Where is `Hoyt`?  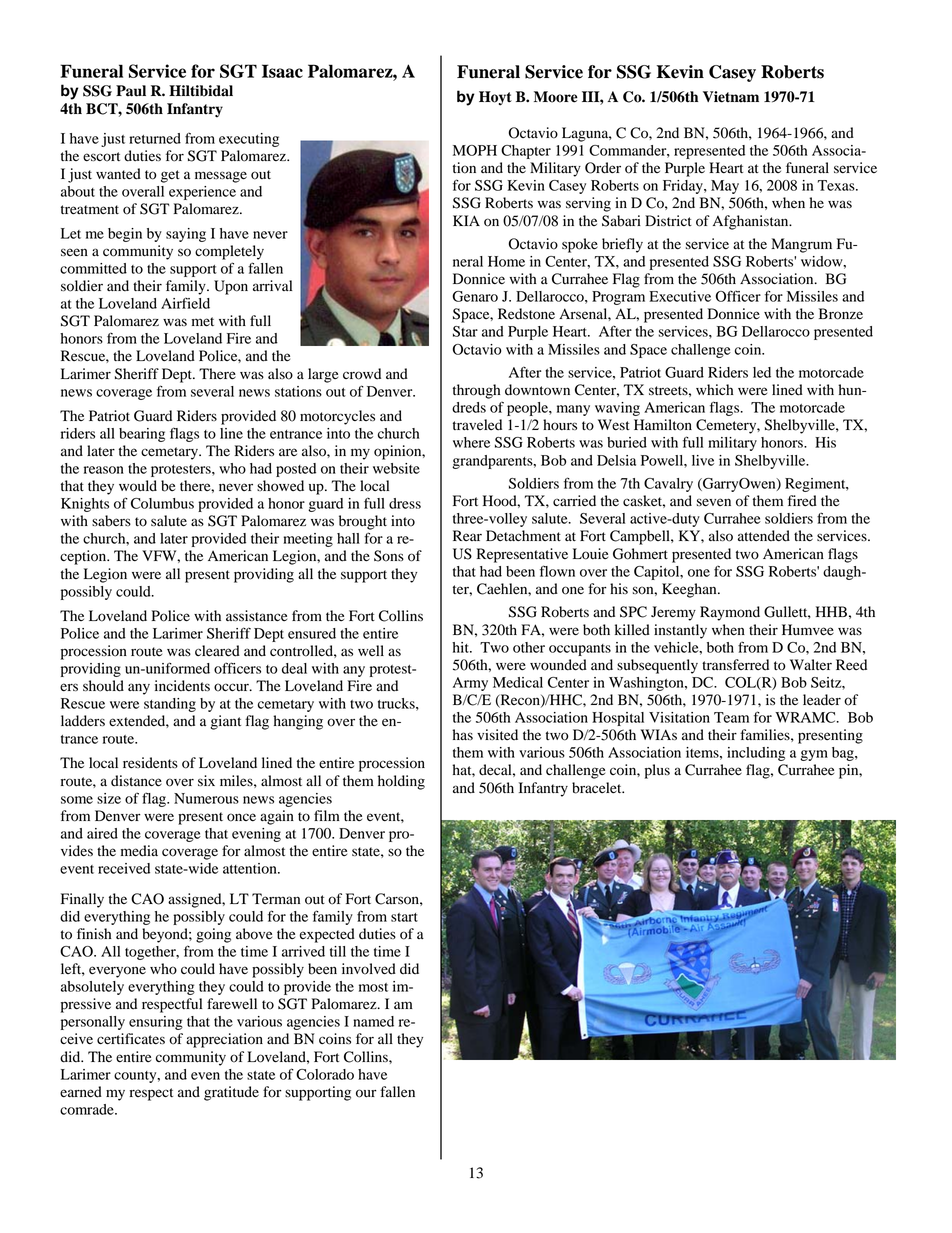
Hoyt is located at coordinates (495, 98).
